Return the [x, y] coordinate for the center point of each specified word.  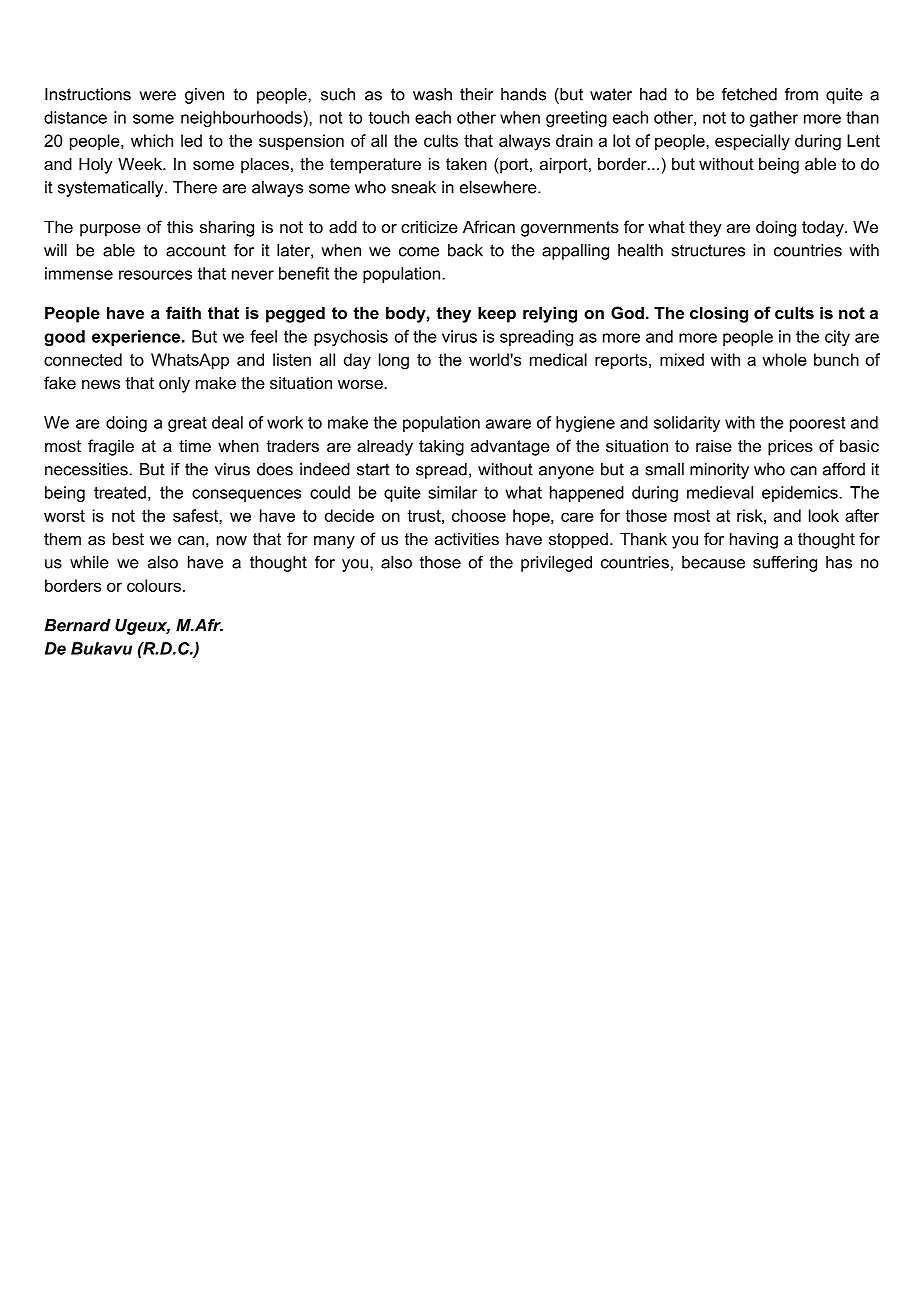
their [476, 94]
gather [774, 119]
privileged [556, 564]
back [465, 250]
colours [154, 585]
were [157, 96]
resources [155, 275]
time [195, 446]
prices [790, 447]
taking [441, 447]
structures [708, 250]
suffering [785, 564]
